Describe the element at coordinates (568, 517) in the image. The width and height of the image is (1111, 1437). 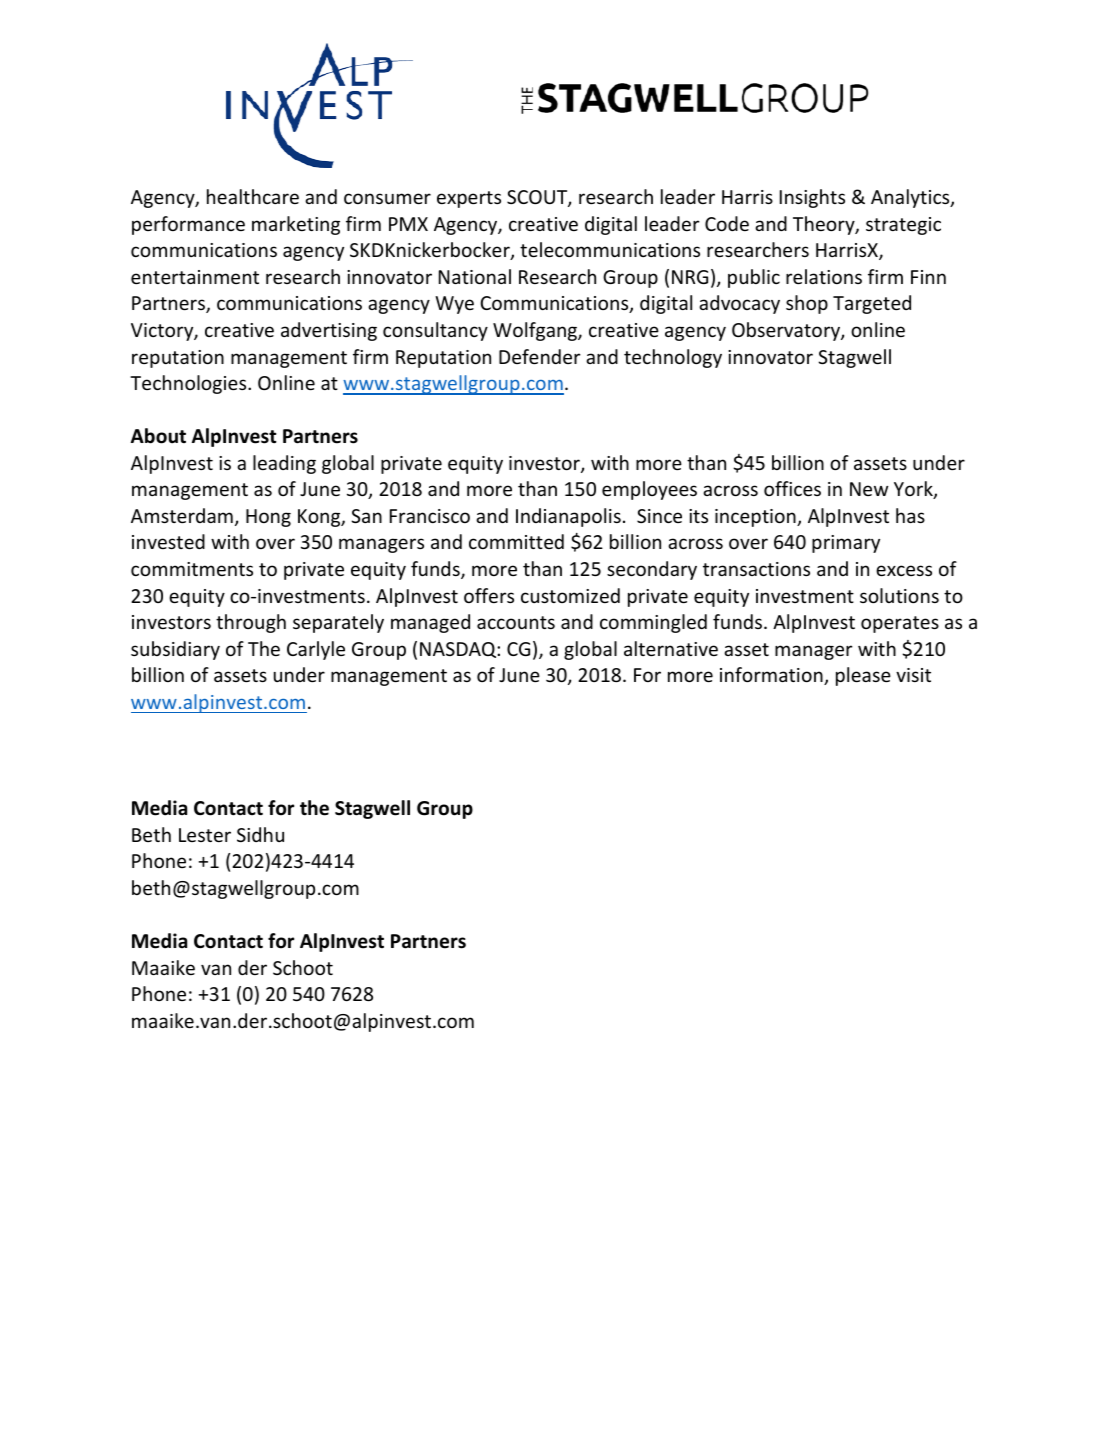
I see `Indianapolis` at that location.
